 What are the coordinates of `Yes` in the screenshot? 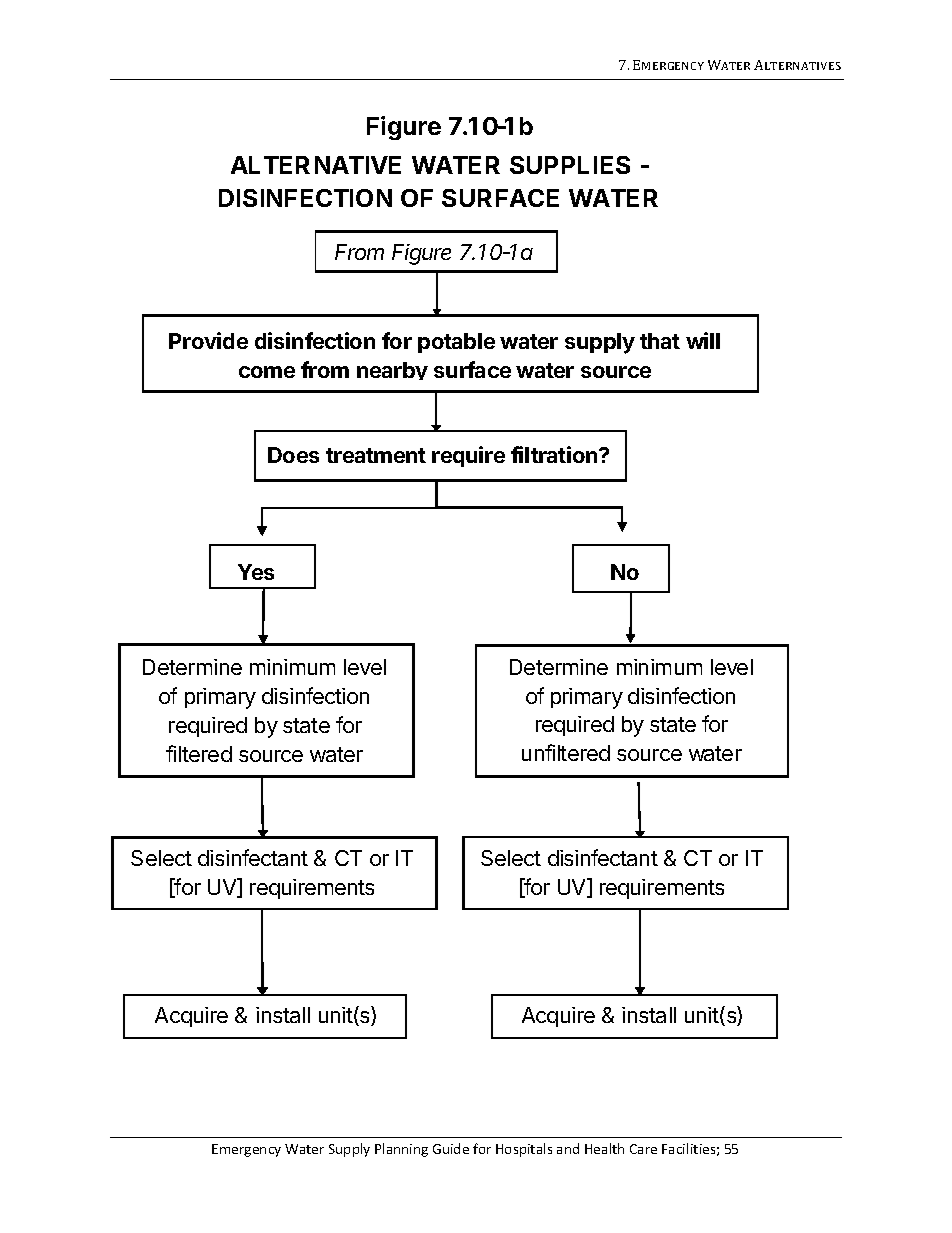 It's located at (256, 572).
